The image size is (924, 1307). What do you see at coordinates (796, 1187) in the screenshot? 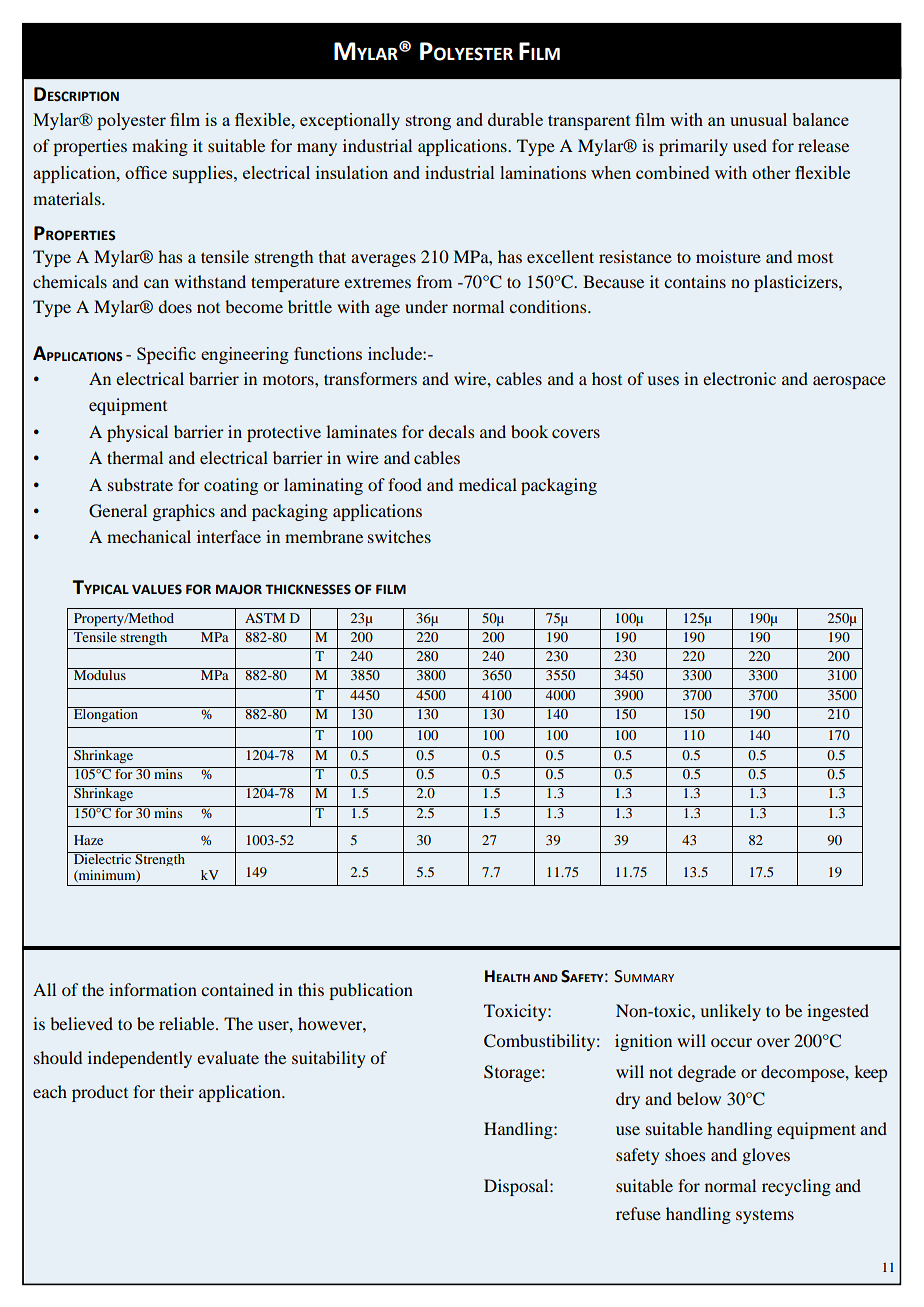
I see `recycling` at bounding box center [796, 1187].
